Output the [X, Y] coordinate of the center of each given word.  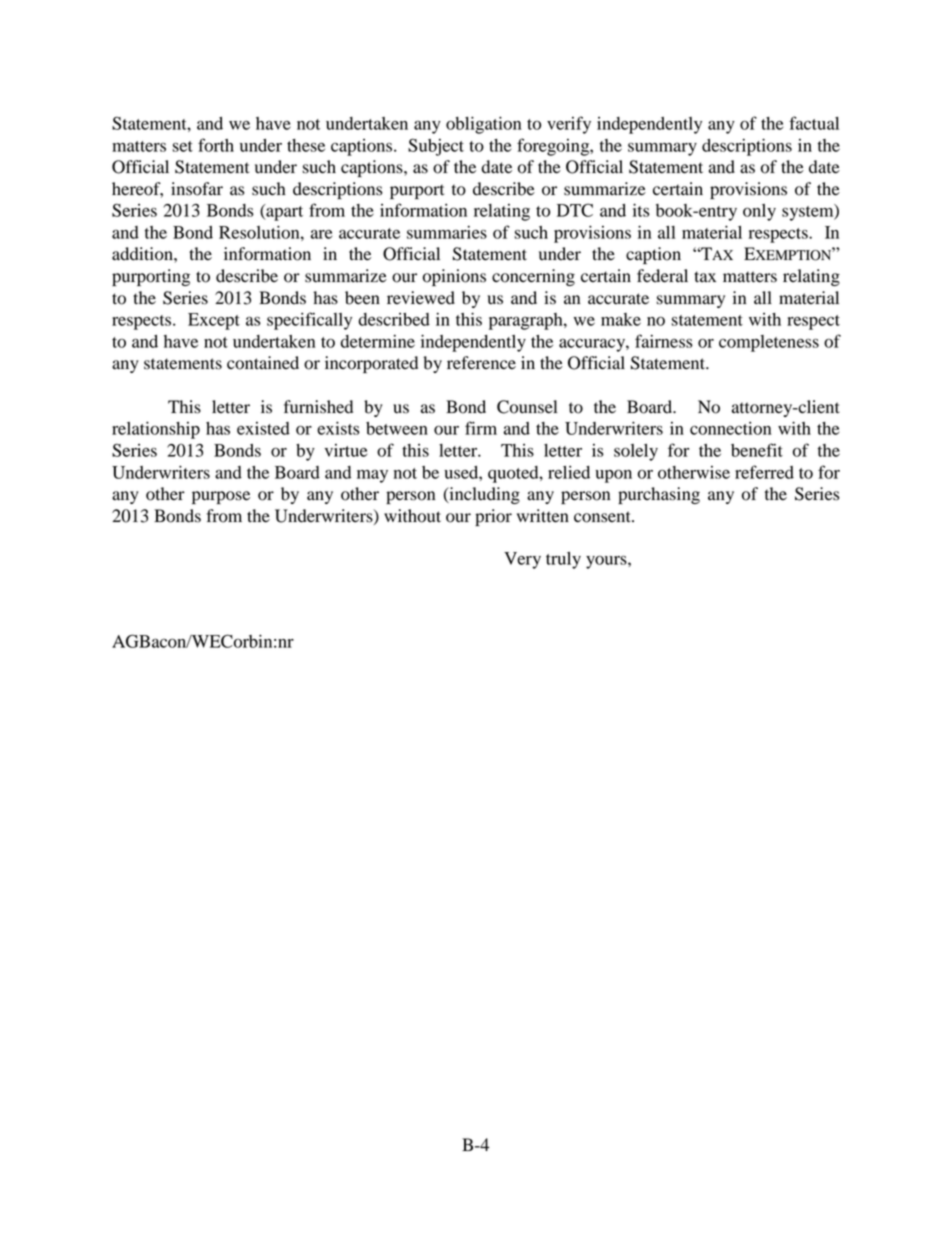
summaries [447, 232]
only [759, 212]
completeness [769, 343]
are [321, 234]
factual [814, 123]
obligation [483, 125]
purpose [221, 497]
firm [481, 428]
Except [214, 321]
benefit [757, 450]
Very [522, 560]
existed [263, 428]
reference [481, 363]
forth [216, 145]
